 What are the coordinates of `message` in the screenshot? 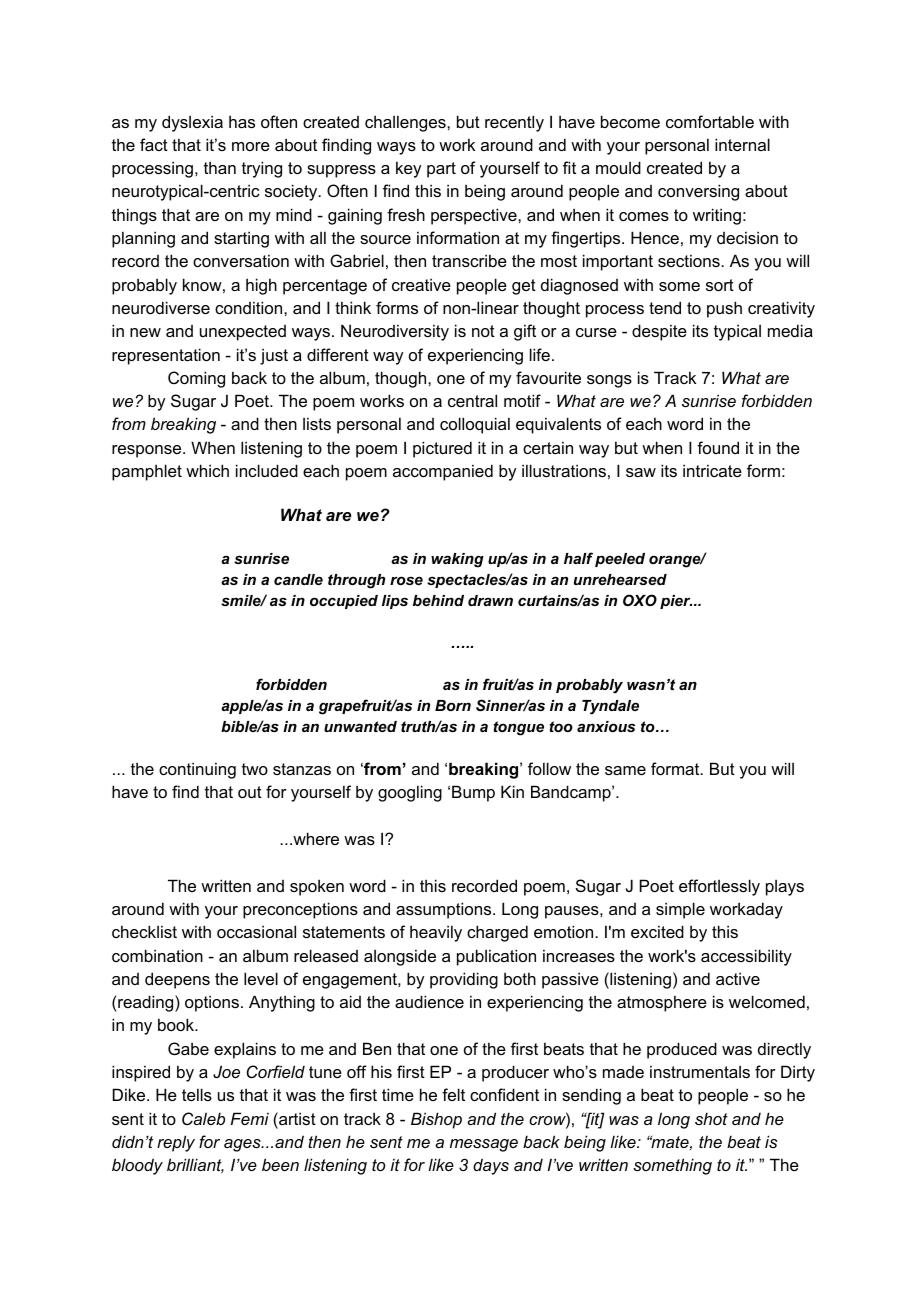 It's located at (484, 1145).
